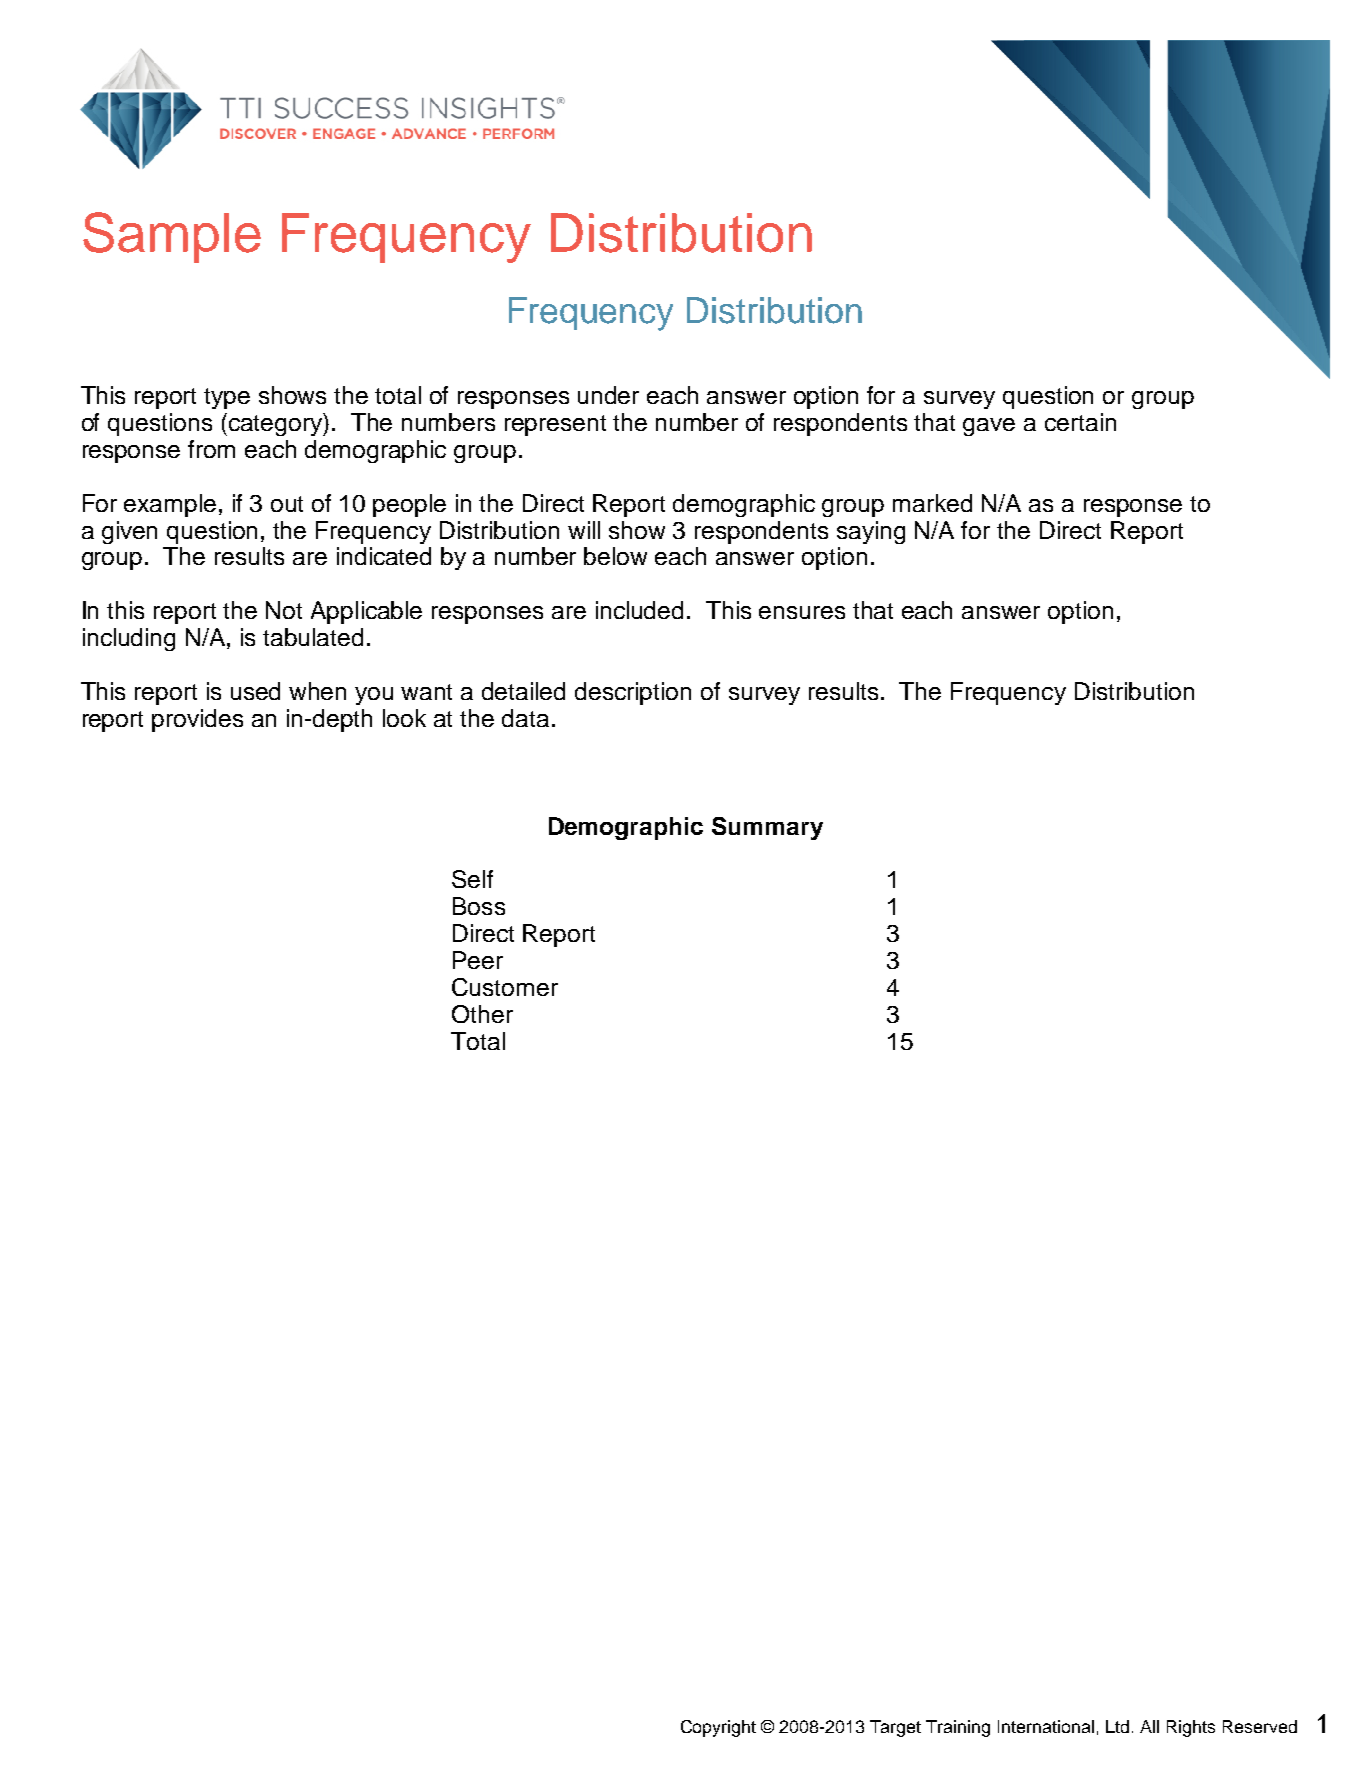 The height and width of the screenshot is (1773, 1370). Describe the element at coordinates (505, 987) in the screenshot. I see `Customer` at that location.
